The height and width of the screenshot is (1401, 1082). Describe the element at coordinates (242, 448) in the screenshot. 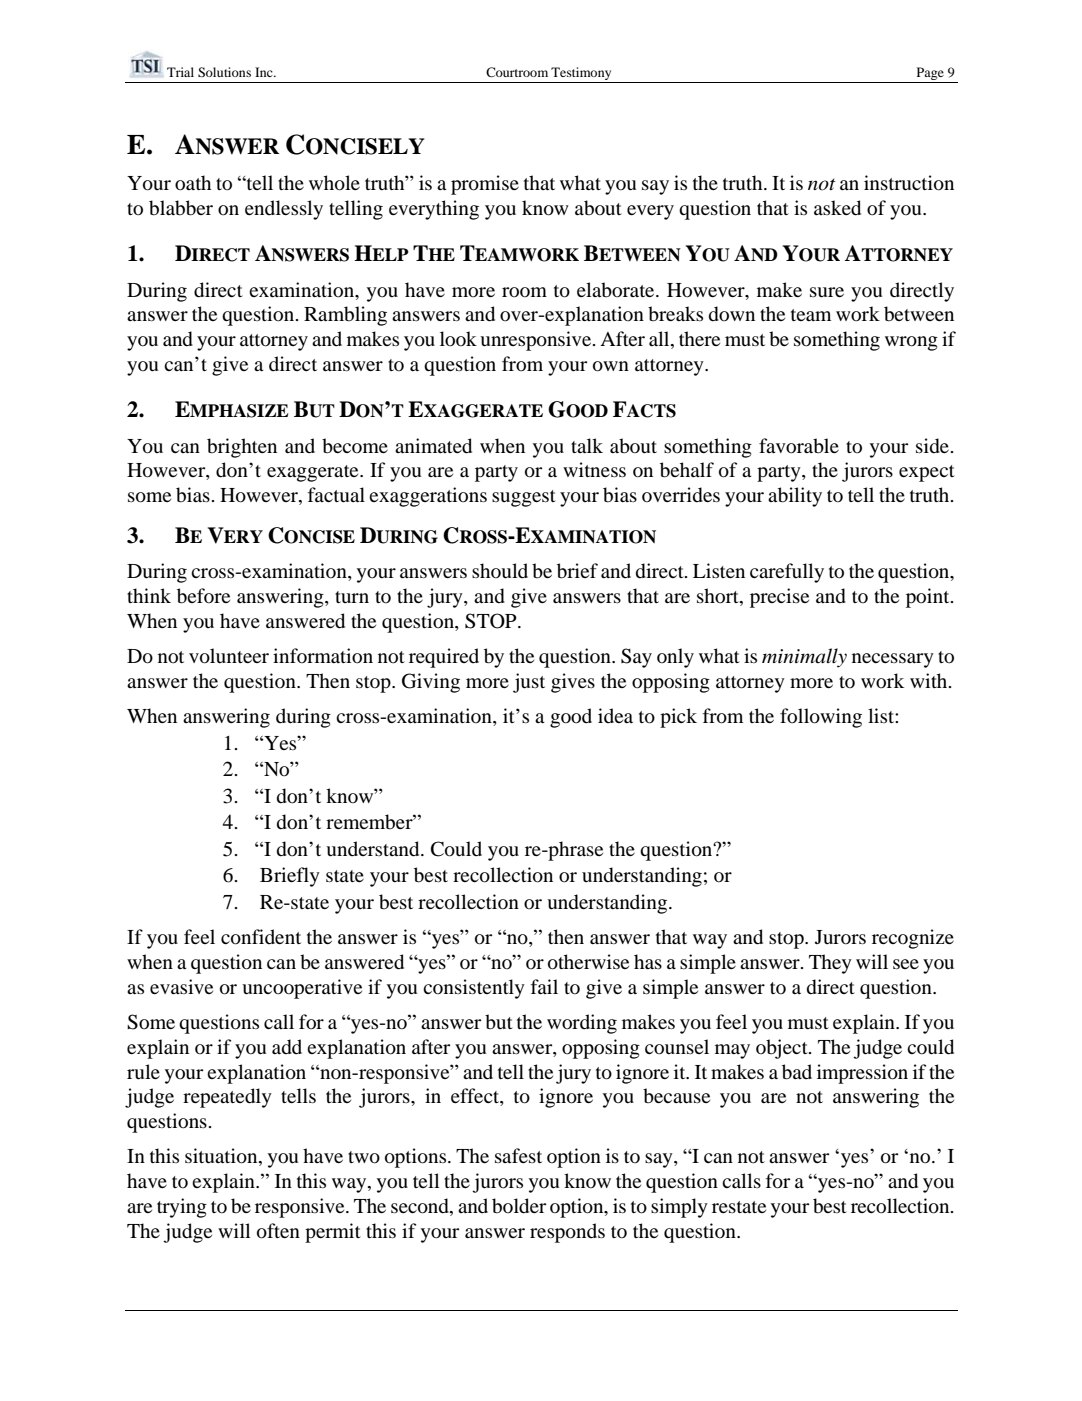

I see `brighten` at that location.
